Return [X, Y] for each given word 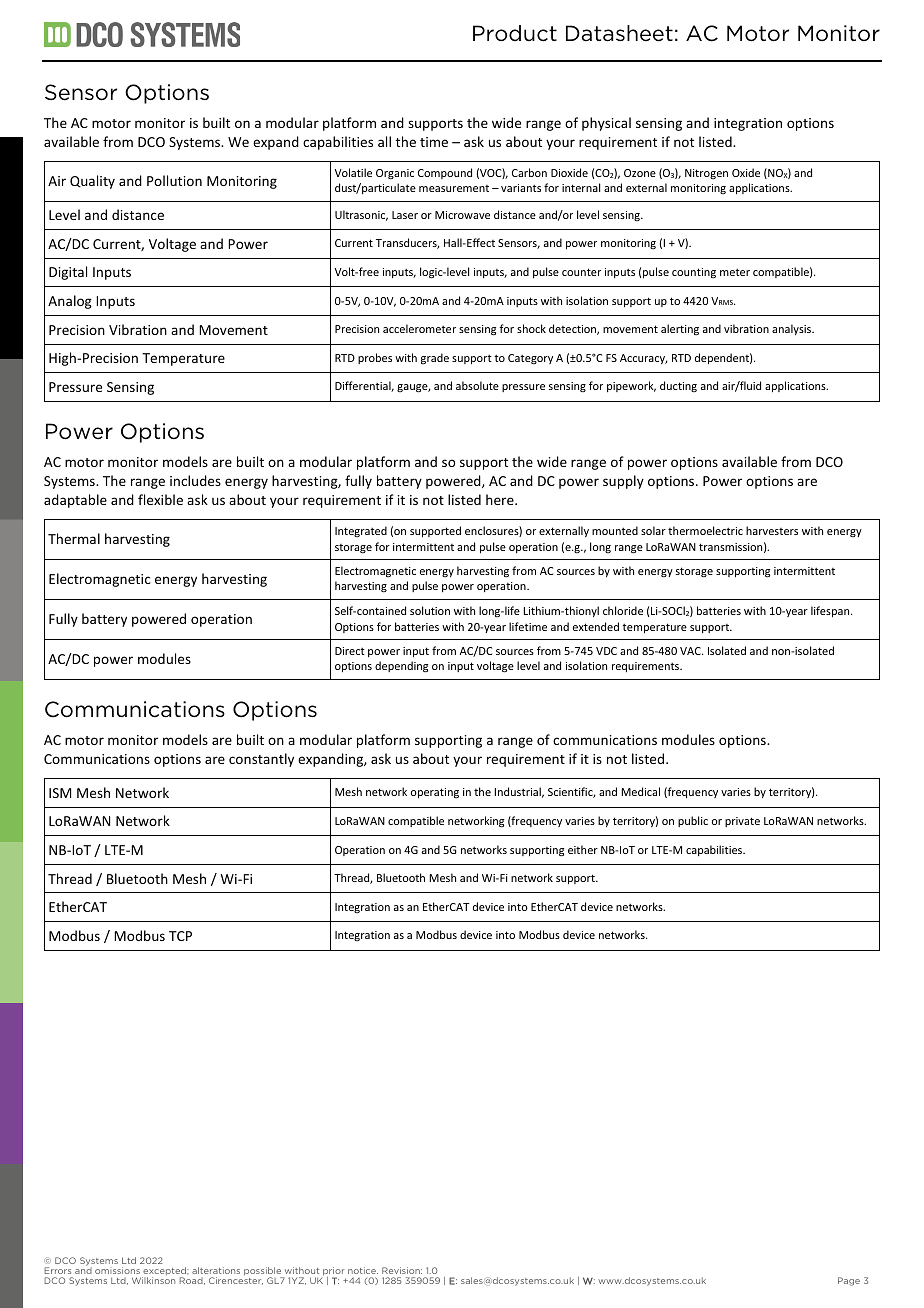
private [742, 822]
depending [401, 667]
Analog [70, 302]
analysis [793, 329]
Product [515, 33]
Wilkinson [153, 1280]
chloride [623, 610]
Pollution [174, 180]
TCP [180, 936]
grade [435, 359]
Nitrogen [706, 174]
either [583, 849]
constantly [261, 760]
